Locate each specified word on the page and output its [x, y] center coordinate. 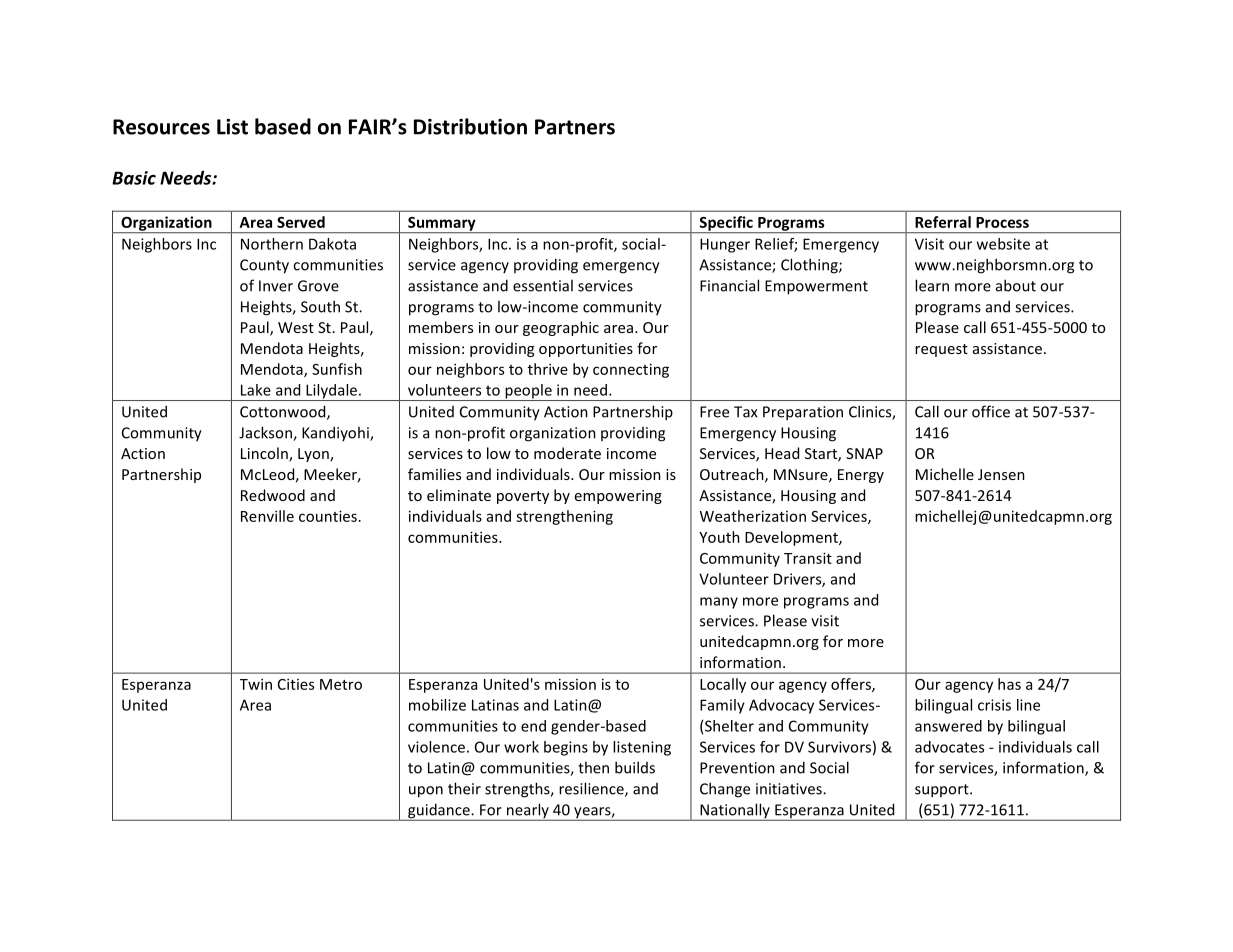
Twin [256, 684]
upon [426, 792]
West [296, 327]
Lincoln [265, 454]
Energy [861, 476]
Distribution [470, 126]
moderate [567, 453]
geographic [561, 328]
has [1009, 684]
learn [932, 285]
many [719, 603]
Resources [161, 127]
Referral [943, 222]
